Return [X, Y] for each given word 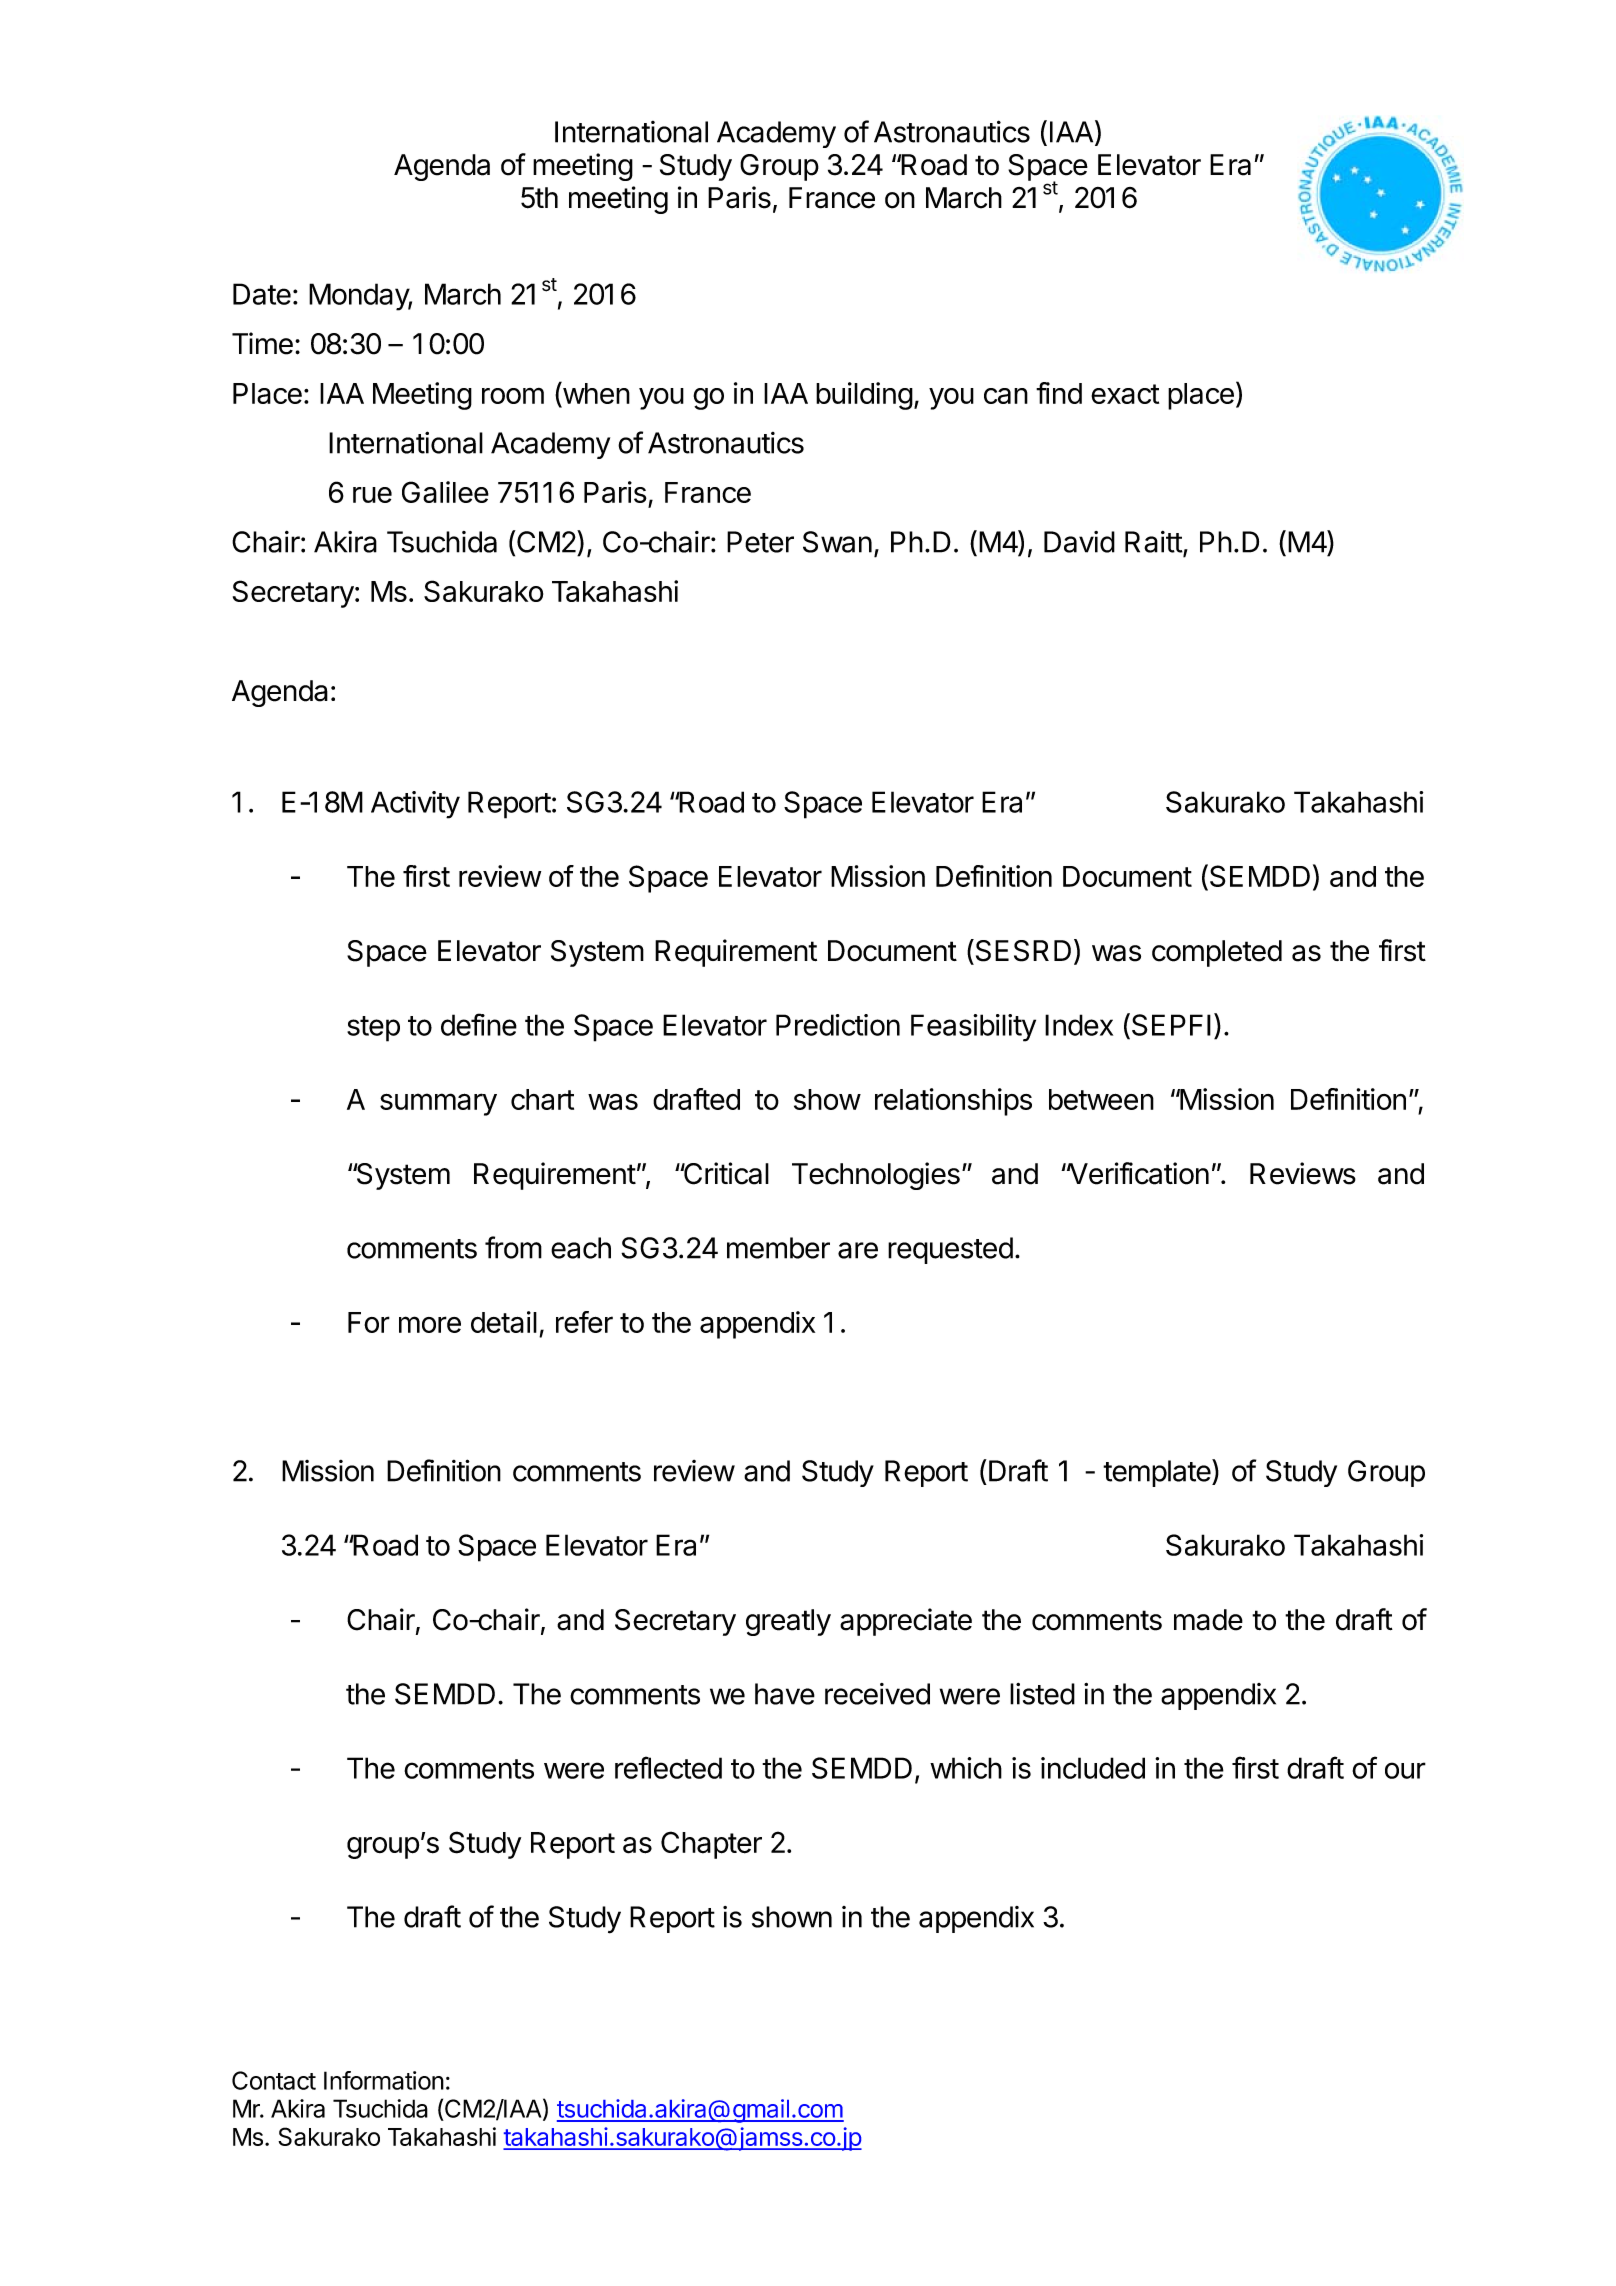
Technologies [876, 1176]
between [1101, 1099]
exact [1125, 394]
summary [438, 1104]
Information [384, 2080]
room [513, 396]
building [864, 396]
